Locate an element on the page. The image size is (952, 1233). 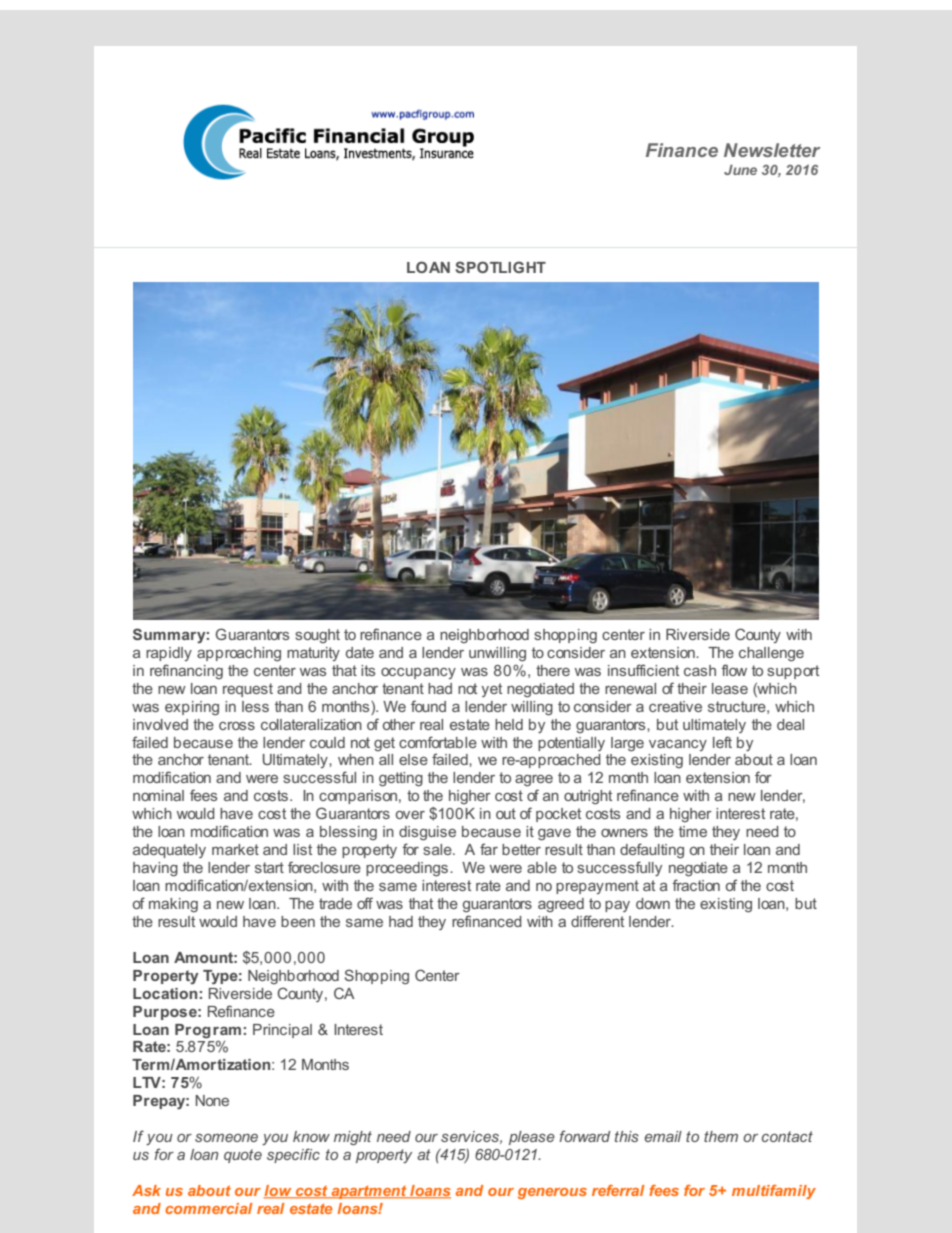
quote is located at coordinates (243, 1156).
